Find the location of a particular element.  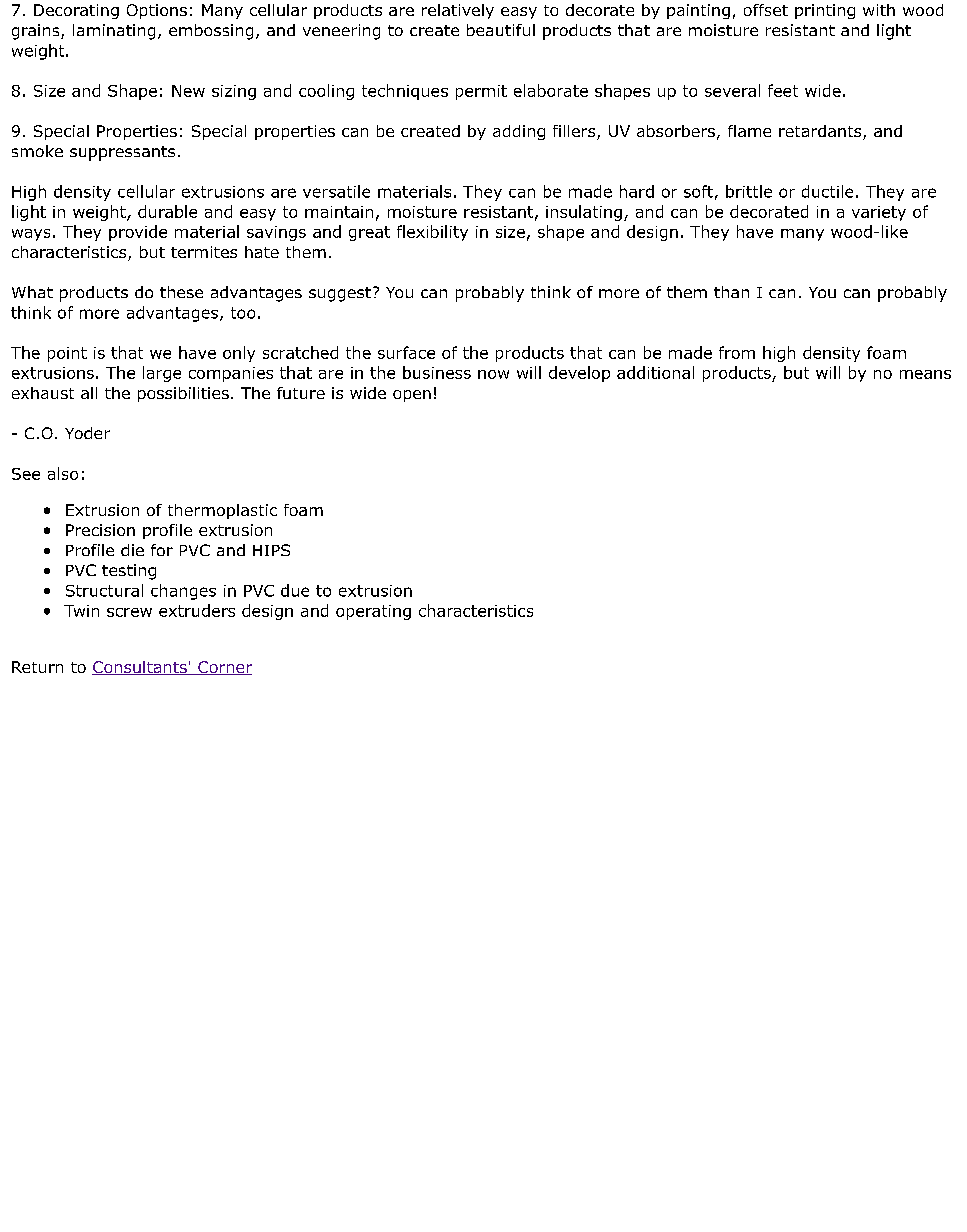

surface is located at coordinates (406, 352).
